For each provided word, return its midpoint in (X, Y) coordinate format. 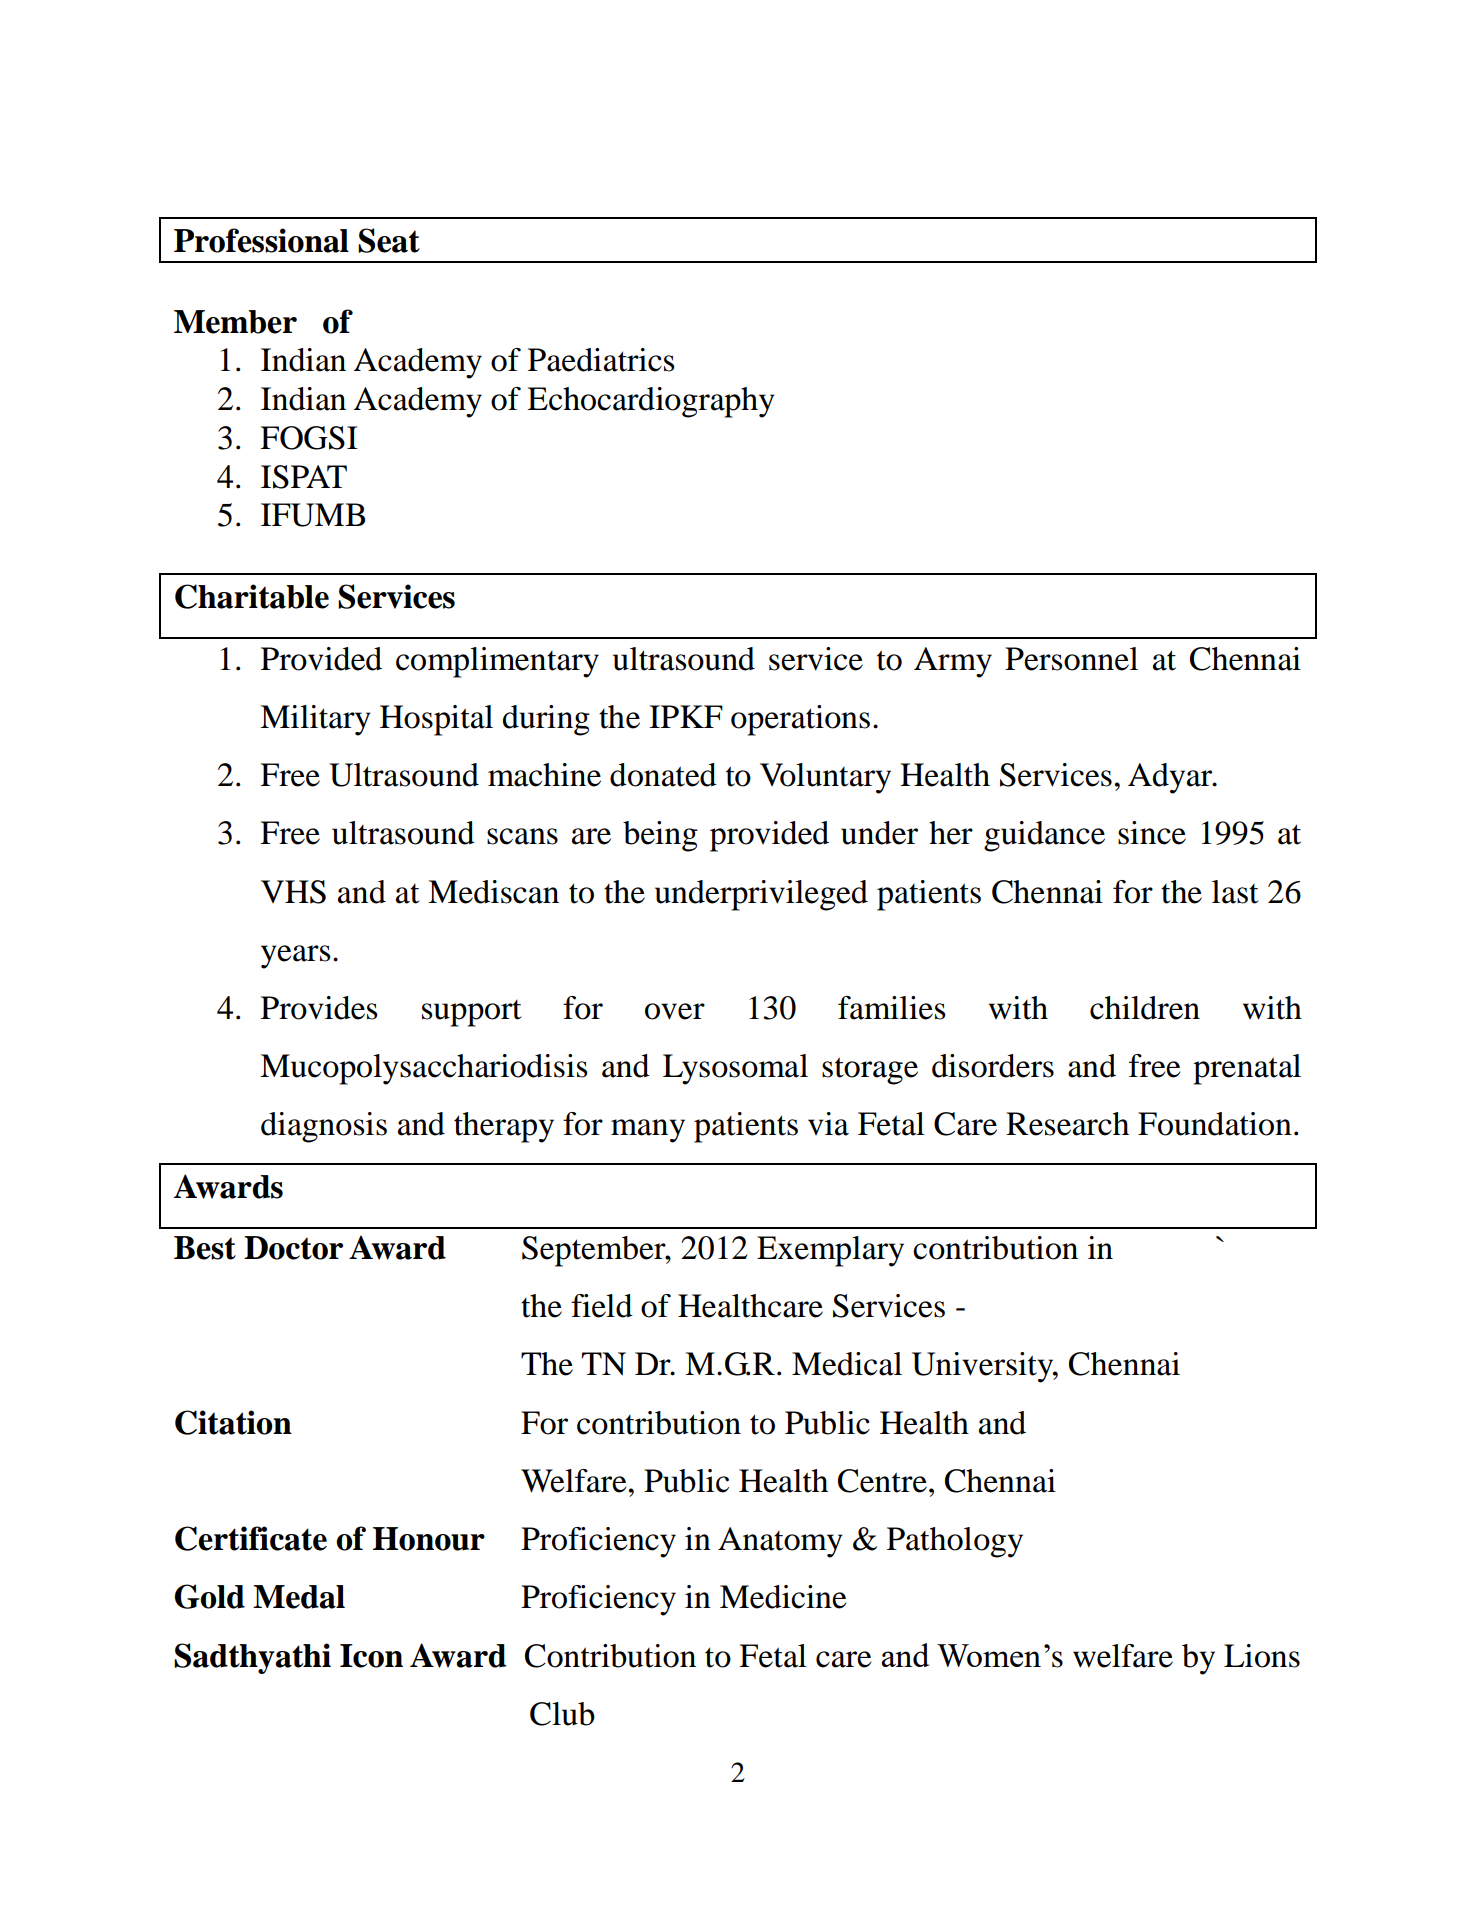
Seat (389, 240)
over (675, 1011)
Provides (319, 1008)
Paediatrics (601, 360)
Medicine (783, 1597)
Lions (1262, 1656)
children (1145, 1008)
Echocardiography (651, 402)
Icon (371, 1656)
